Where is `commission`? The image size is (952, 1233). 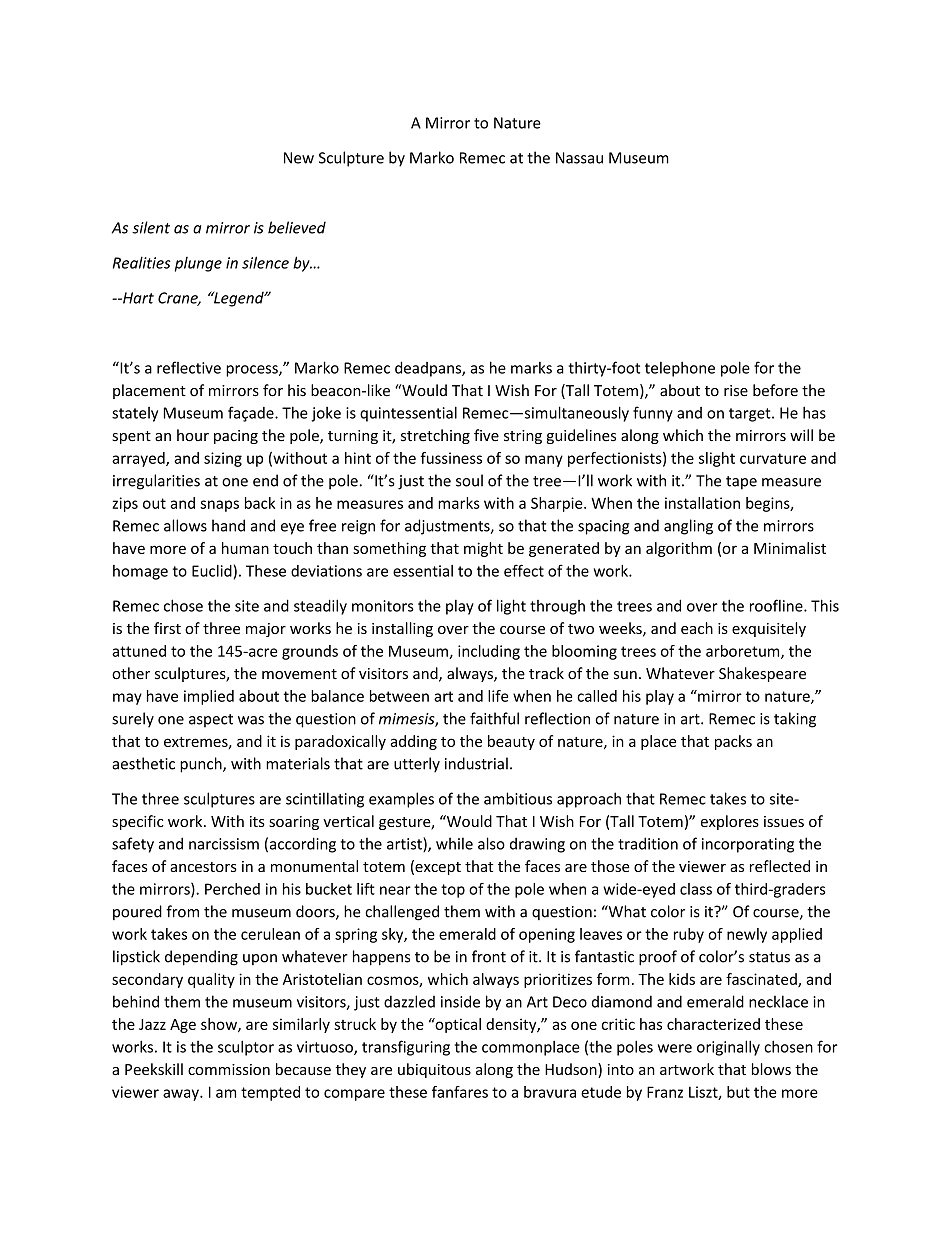
commission is located at coordinates (229, 1069).
